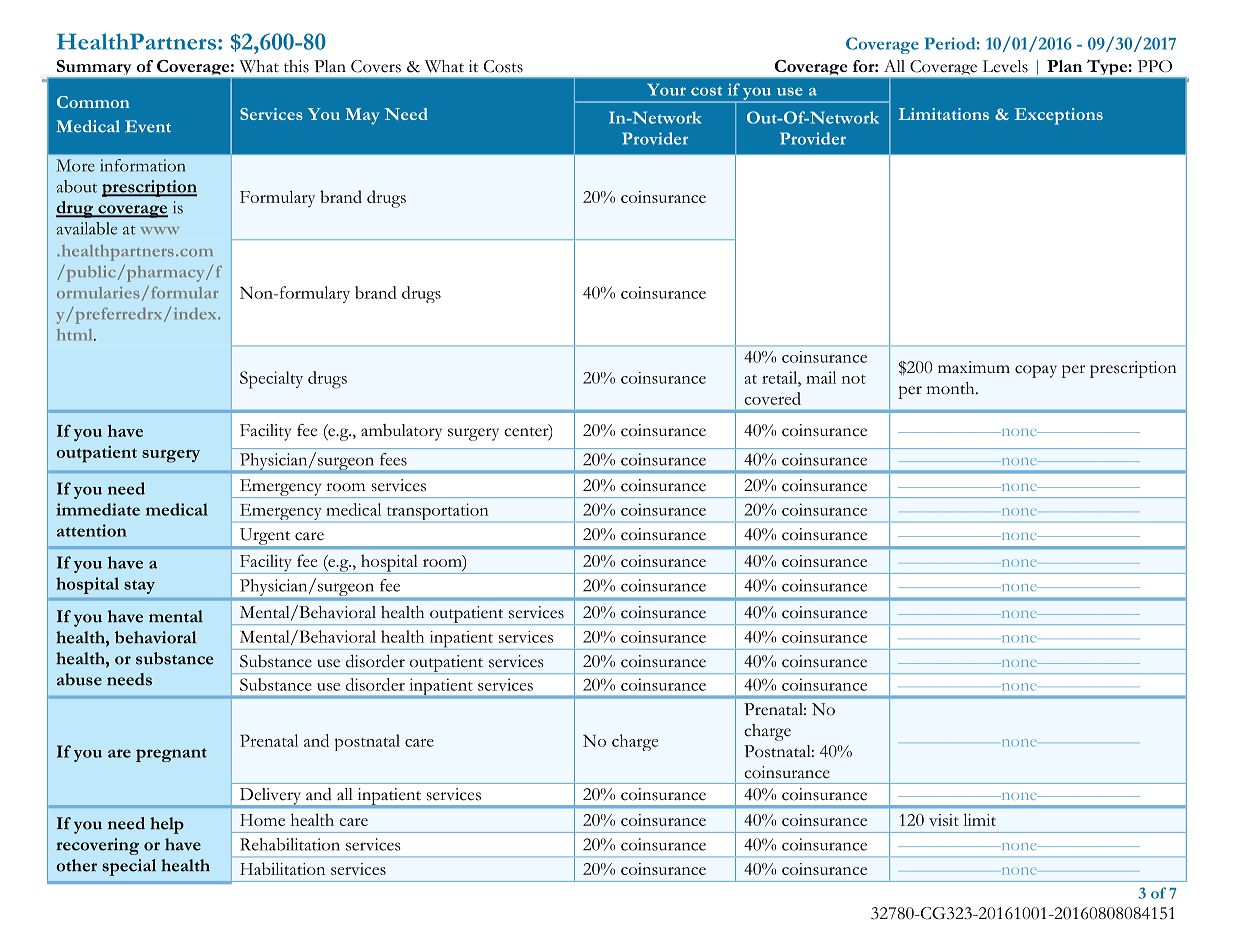 This screenshot has width=1233, height=952. Describe the element at coordinates (974, 367) in the screenshot. I see `maximum` at that location.
